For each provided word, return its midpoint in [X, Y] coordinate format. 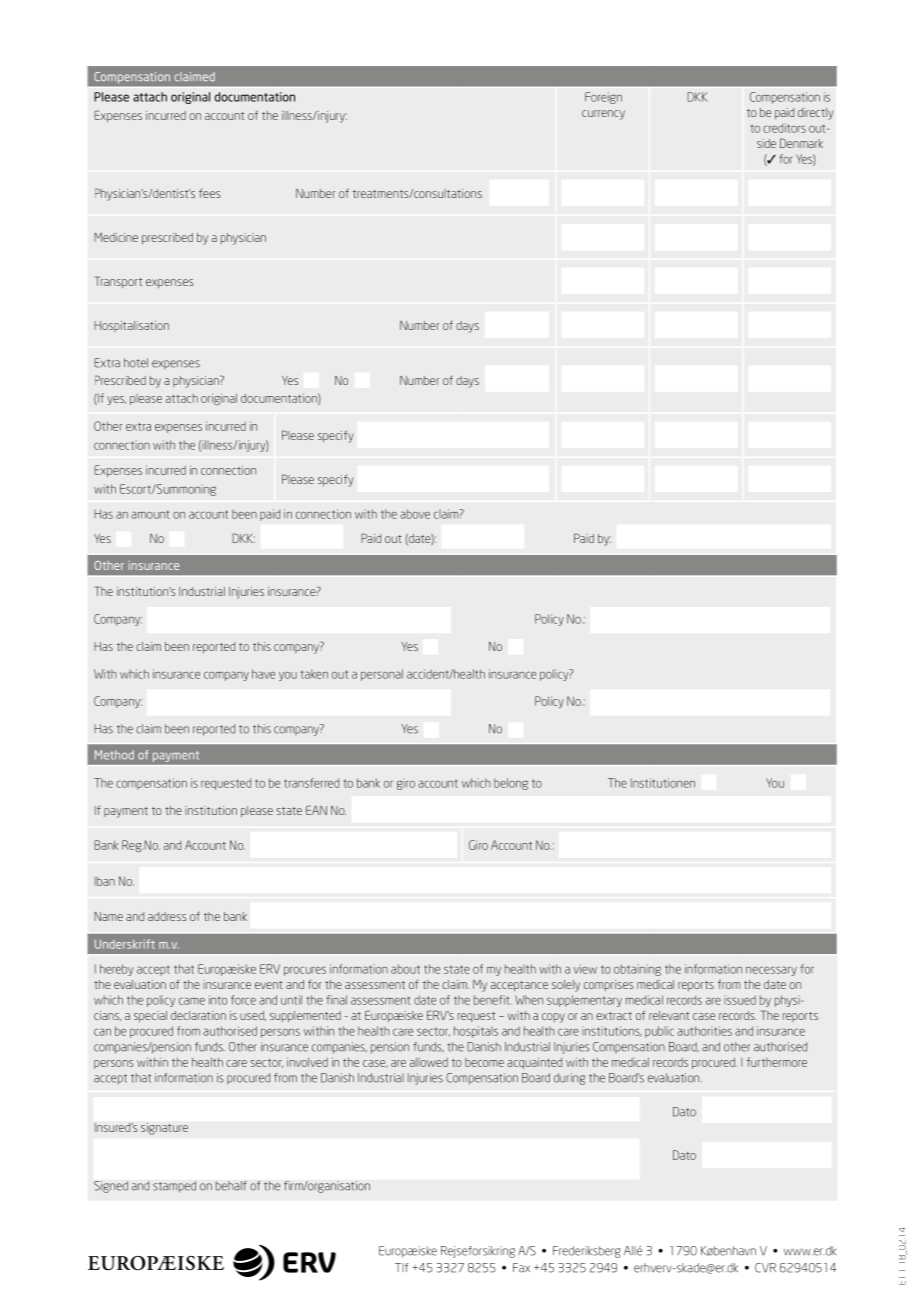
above [415, 514]
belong [511, 784]
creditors [784, 128]
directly [815, 114]
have [263, 674]
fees [210, 193]
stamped [174, 1187]
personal [382, 675]
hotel [136, 363]
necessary [771, 971]
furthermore [776, 1062]
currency [603, 115]
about [405, 969]
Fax [521, 1268]
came [192, 1001]
